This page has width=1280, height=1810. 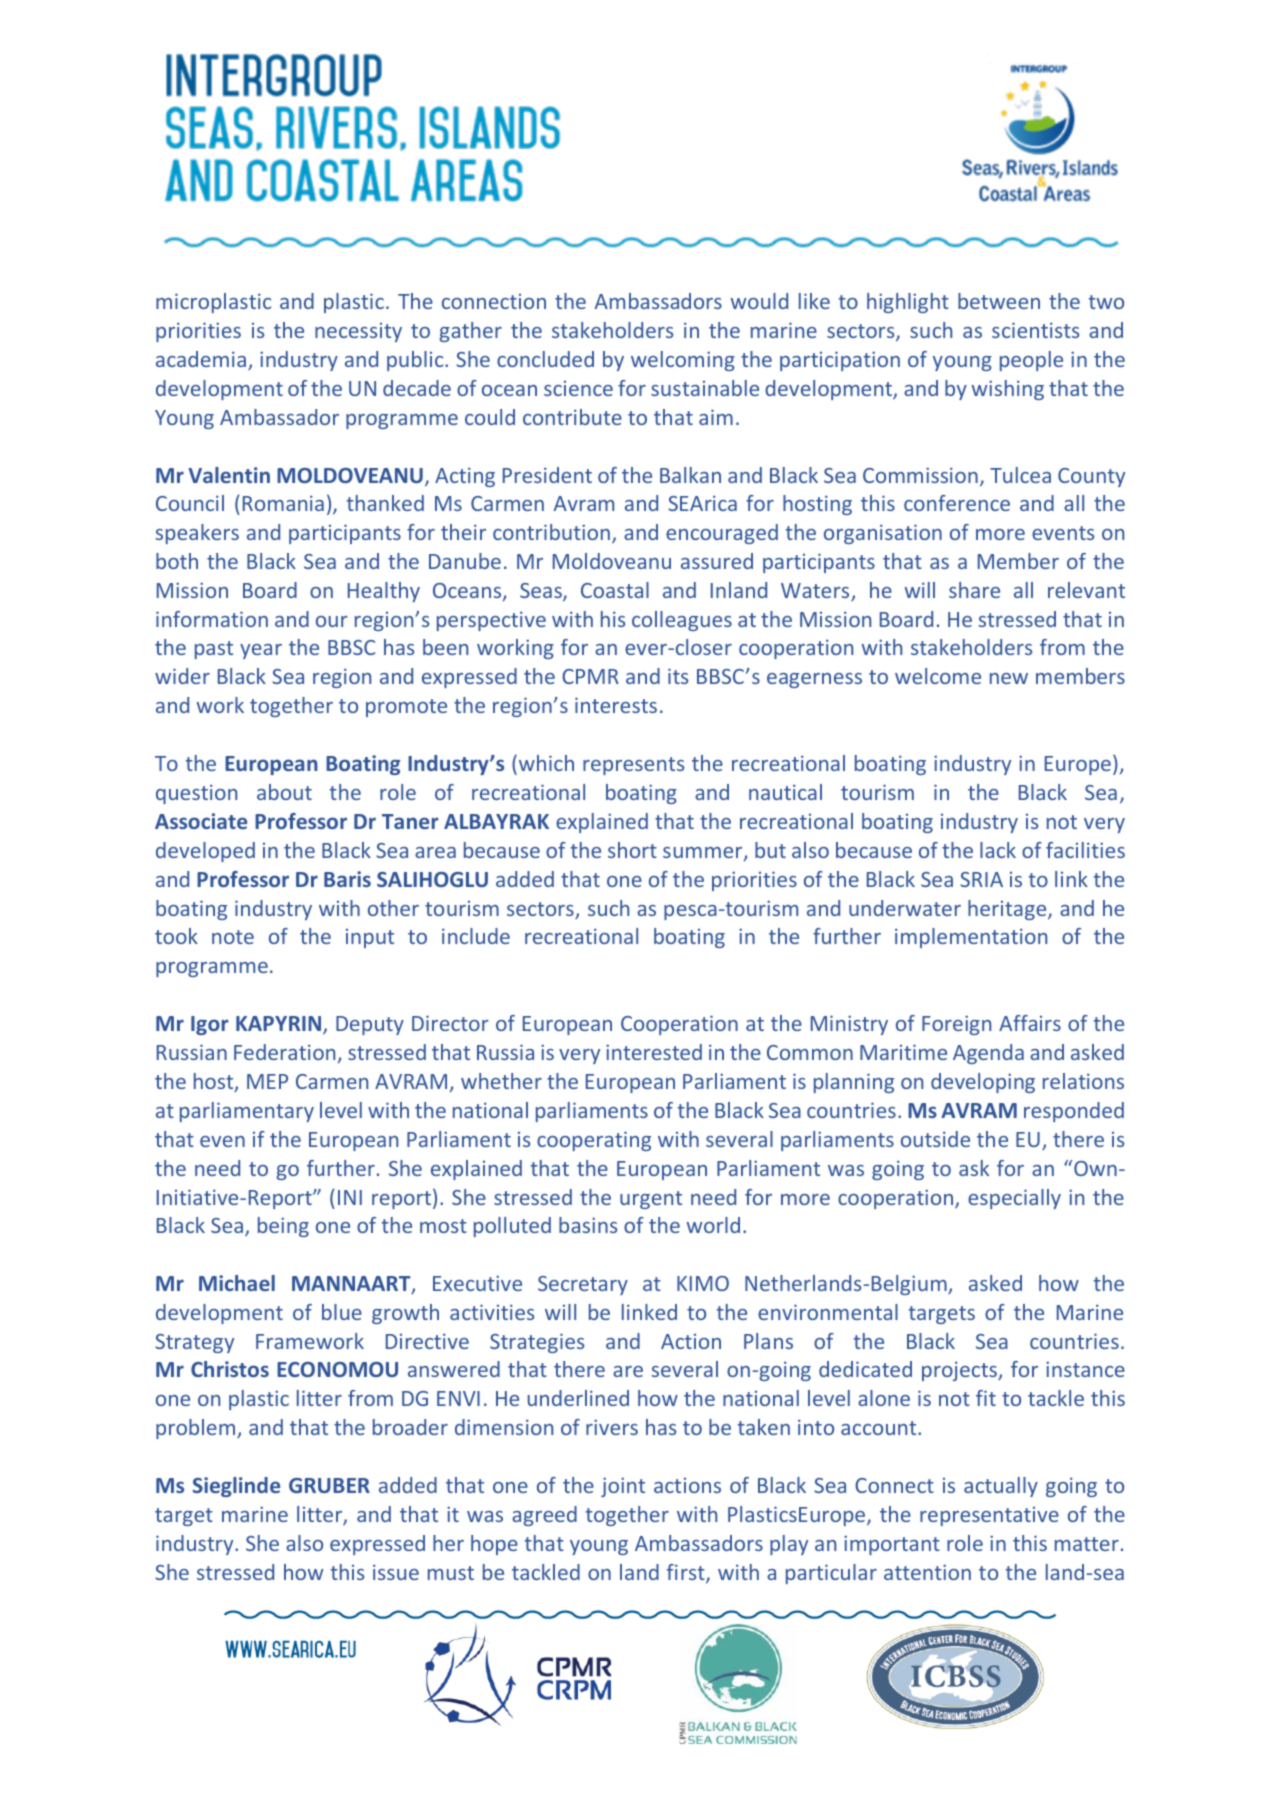 I want to click on new, so click(x=1009, y=678).
